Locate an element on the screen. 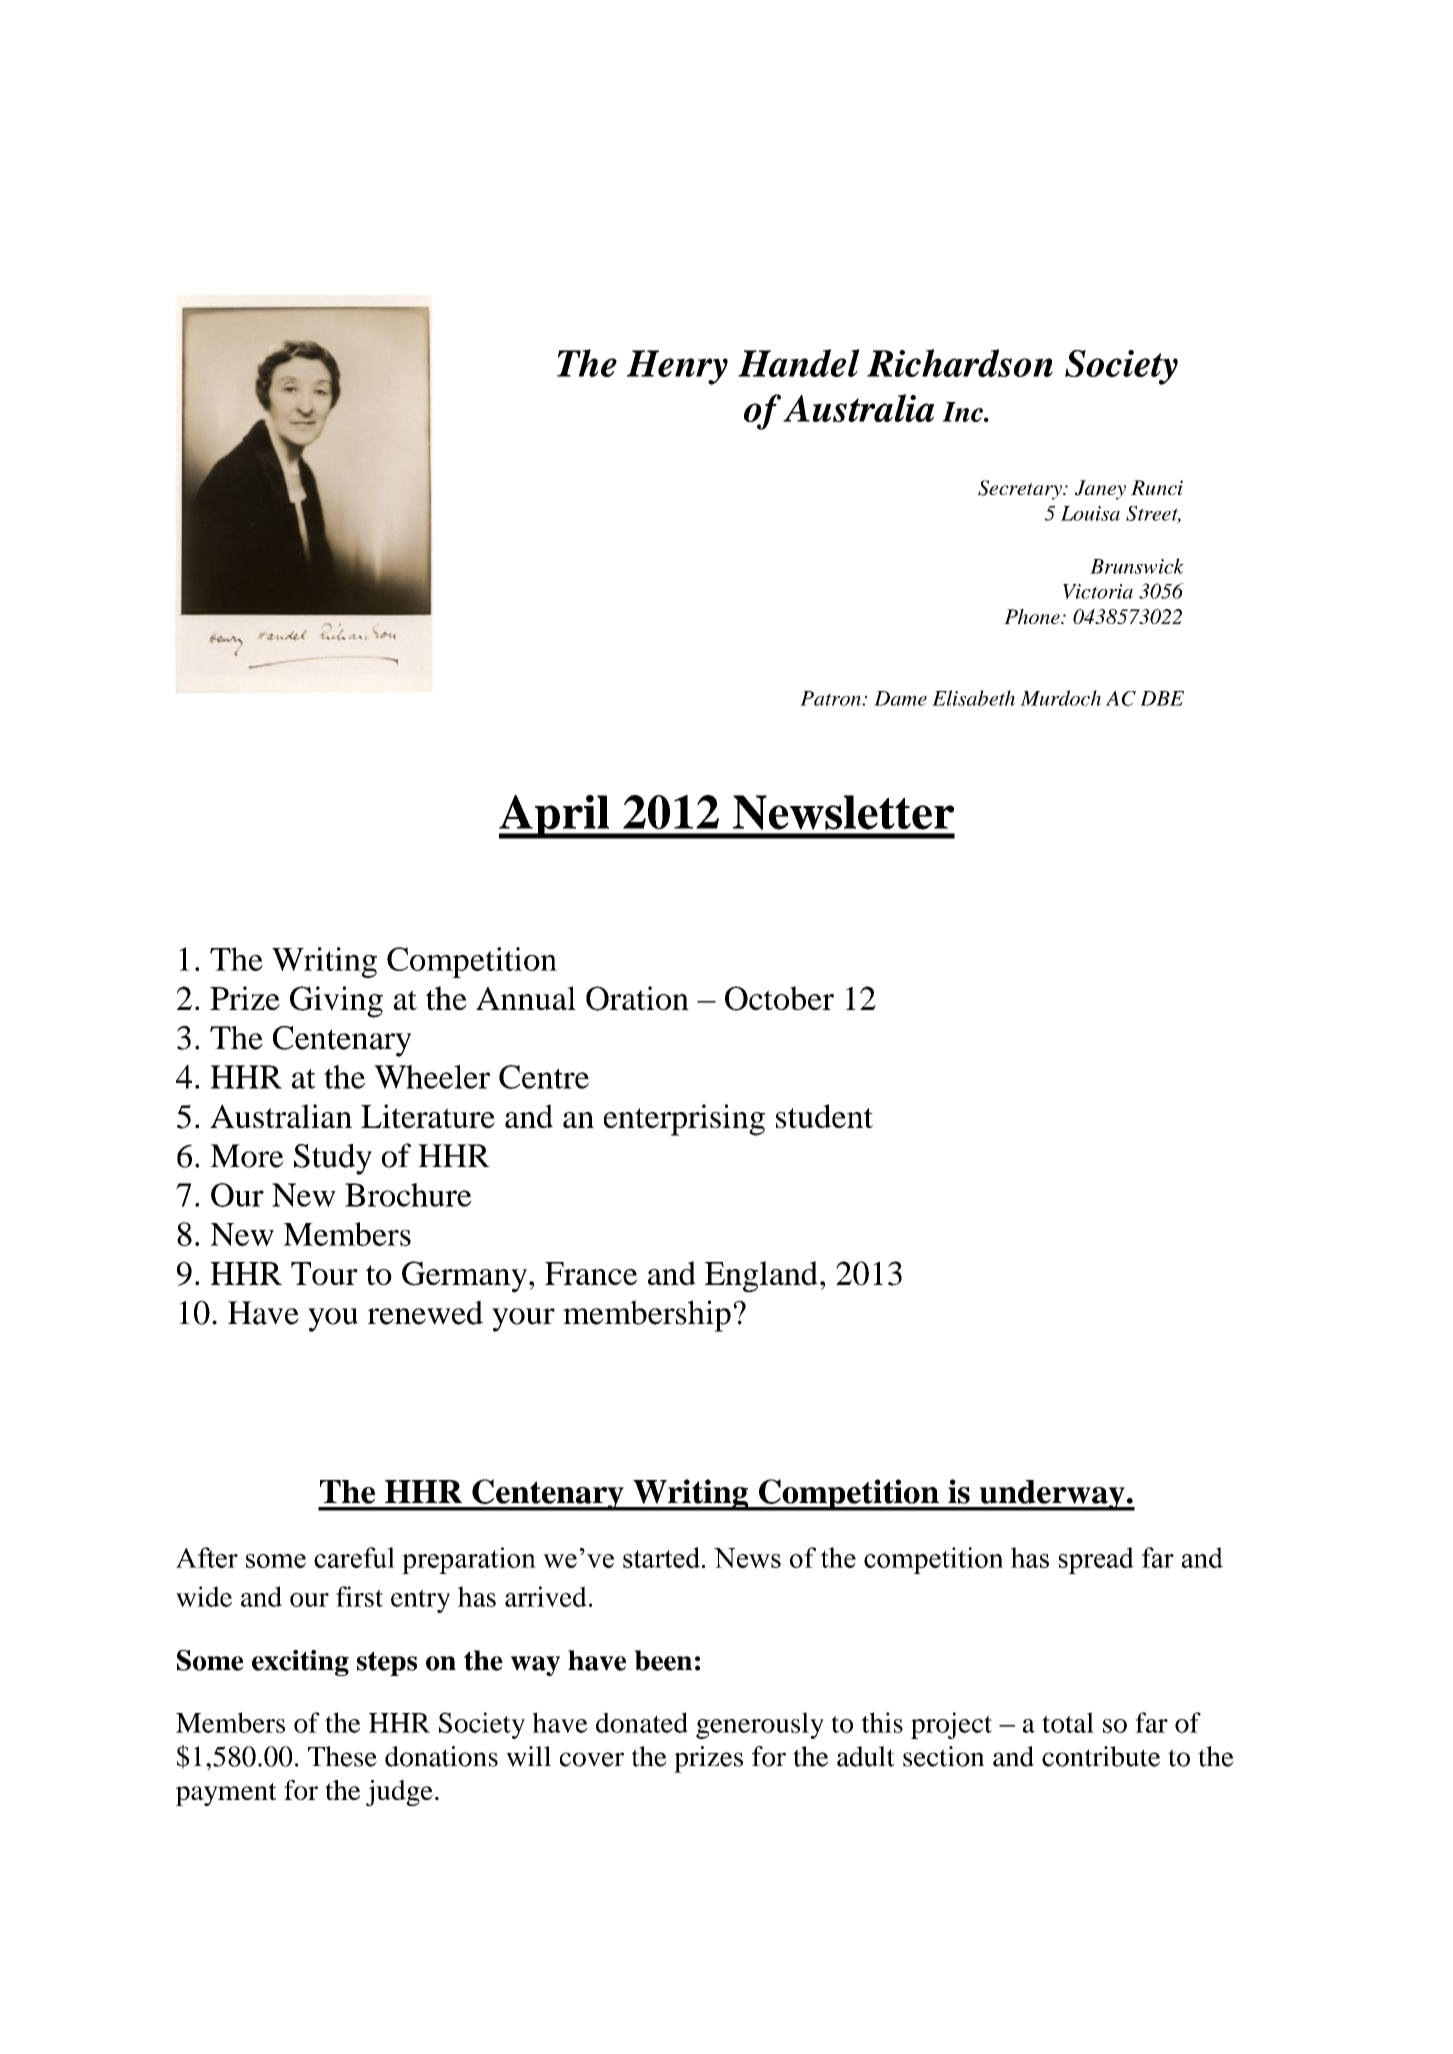  Henry is located at coordinates (677, 367).
